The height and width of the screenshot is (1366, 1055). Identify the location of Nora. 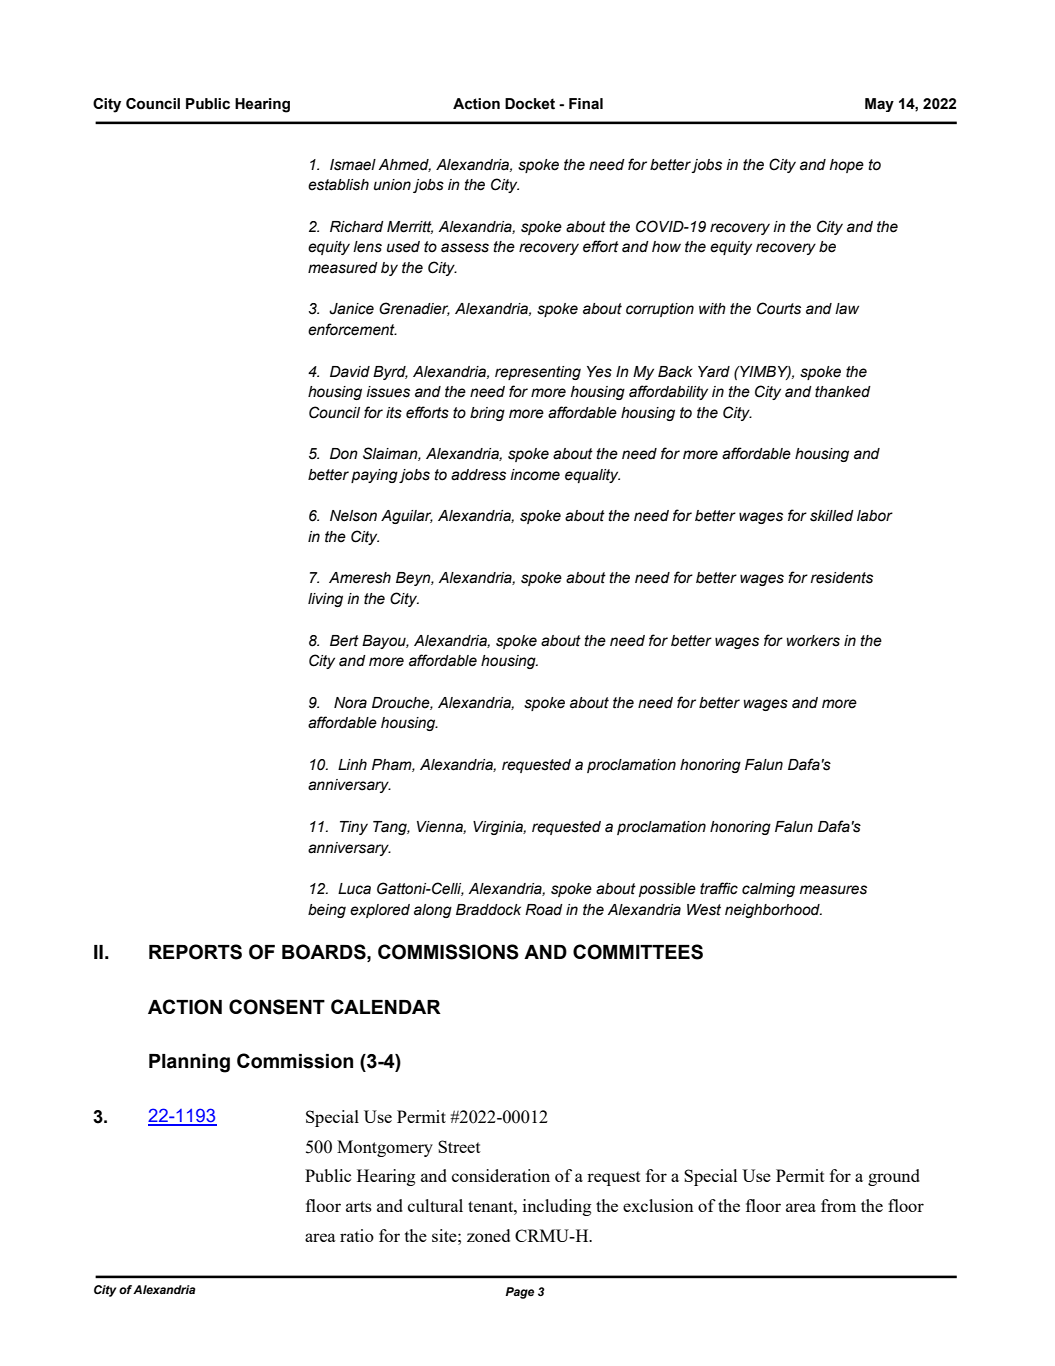
(350, 703).
